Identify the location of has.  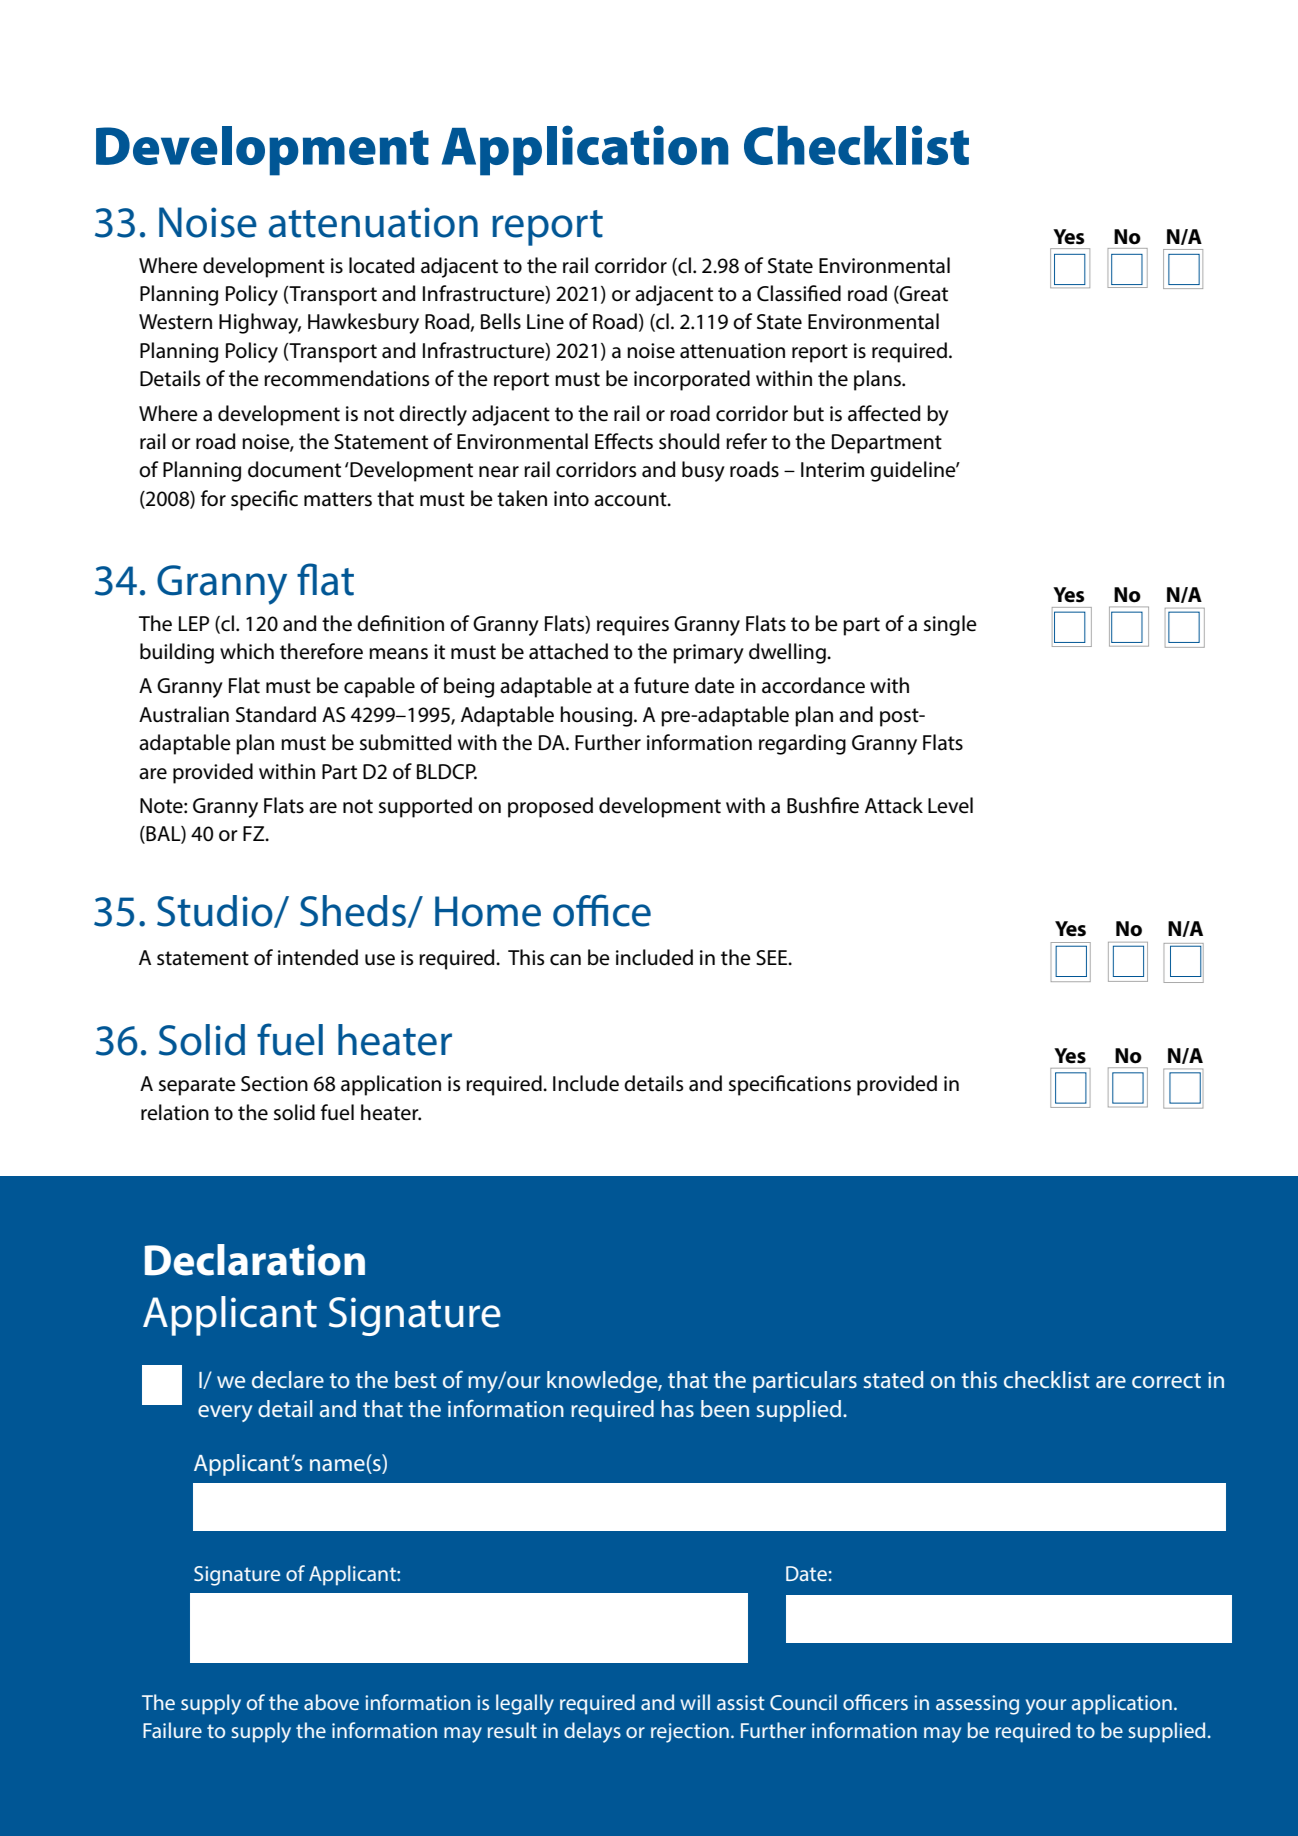
(677, 1408).
